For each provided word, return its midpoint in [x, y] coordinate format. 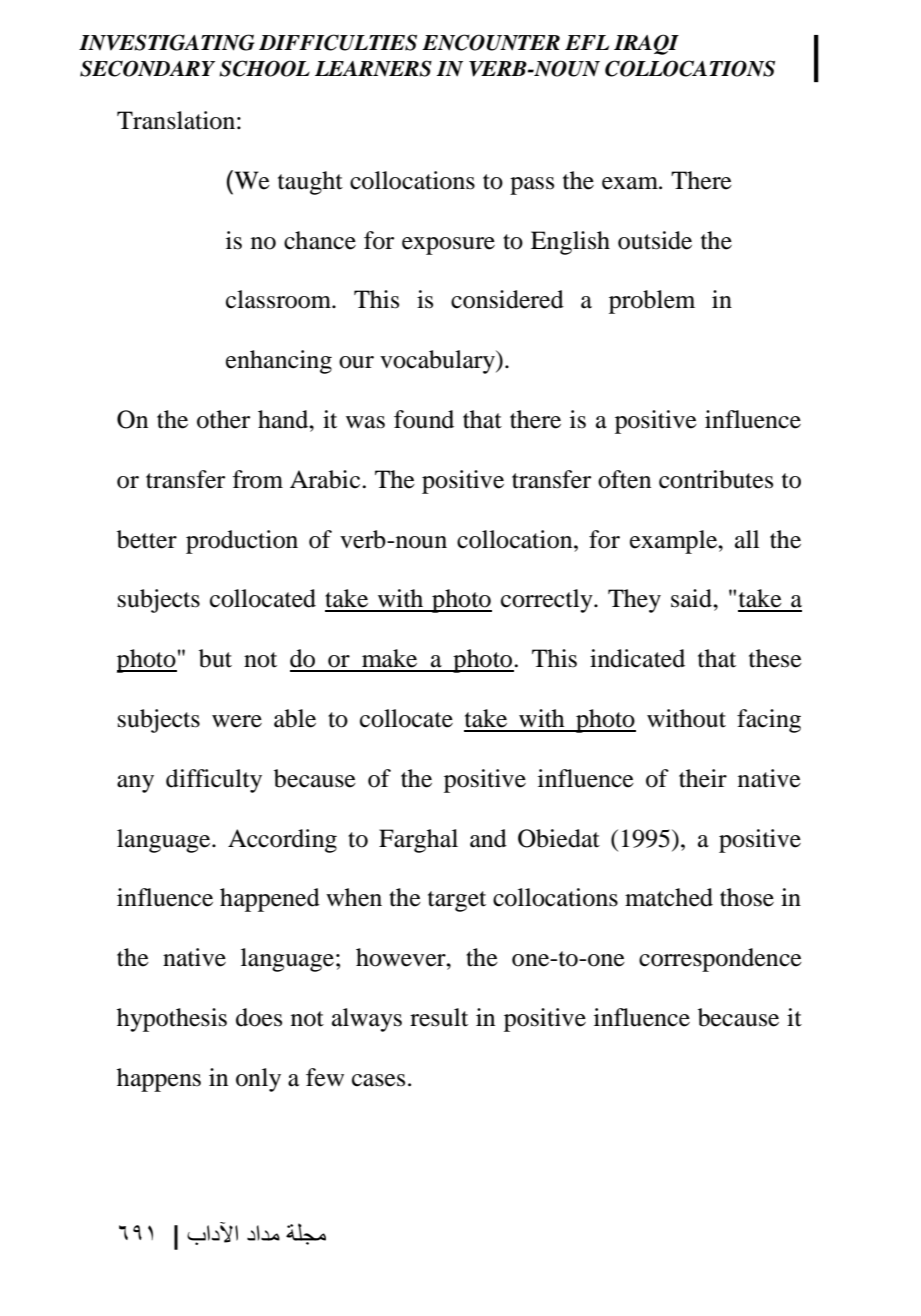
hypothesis [172, 1020]
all [747, 539]
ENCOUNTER [491, 42]
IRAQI [646, 44]
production [242, 542]
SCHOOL [264, 68]
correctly [548, 601]
